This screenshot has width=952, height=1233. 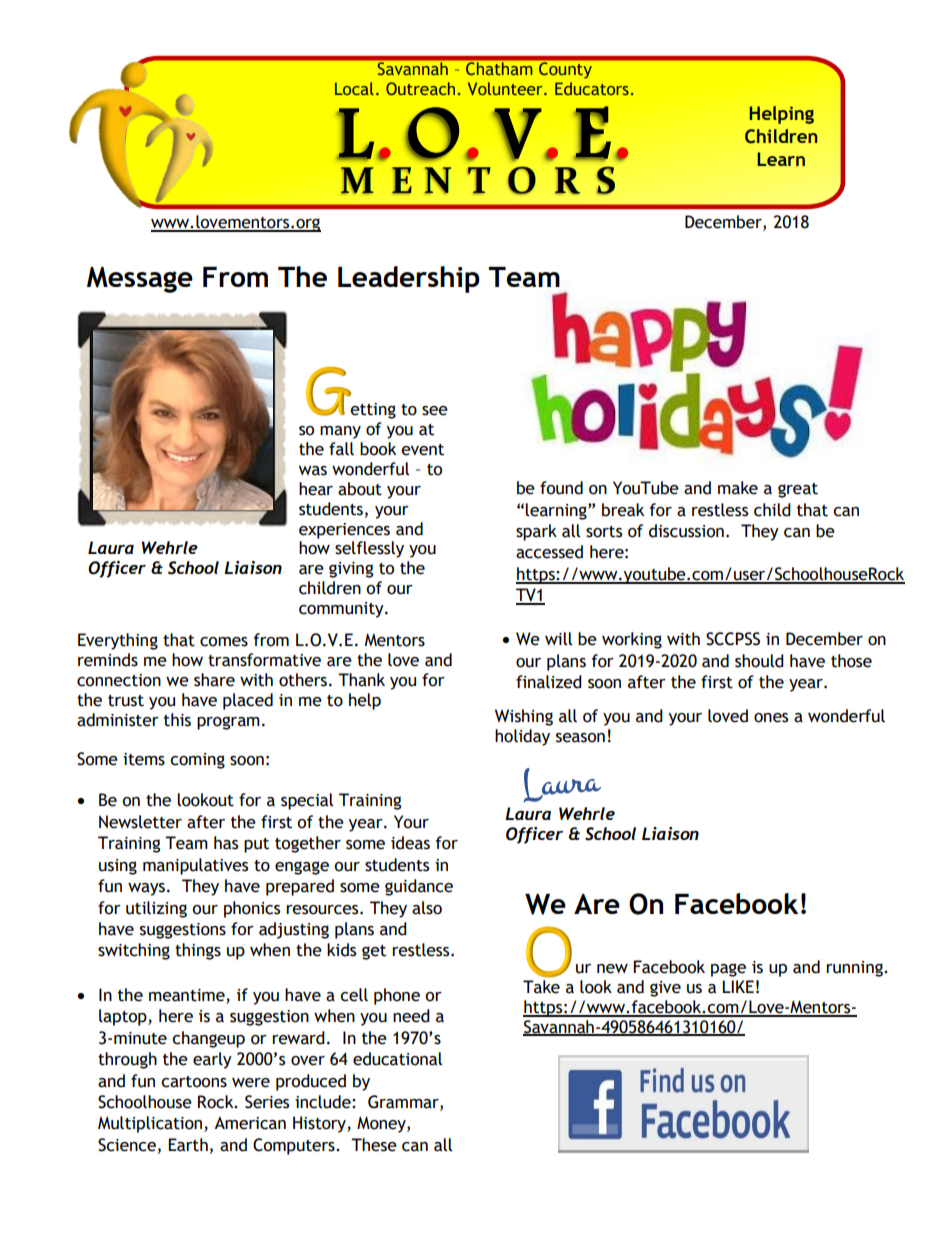 What do you see at coordinates (316, 489) in the screenshot?
I see `hear` at bounding box center [316, 489].
